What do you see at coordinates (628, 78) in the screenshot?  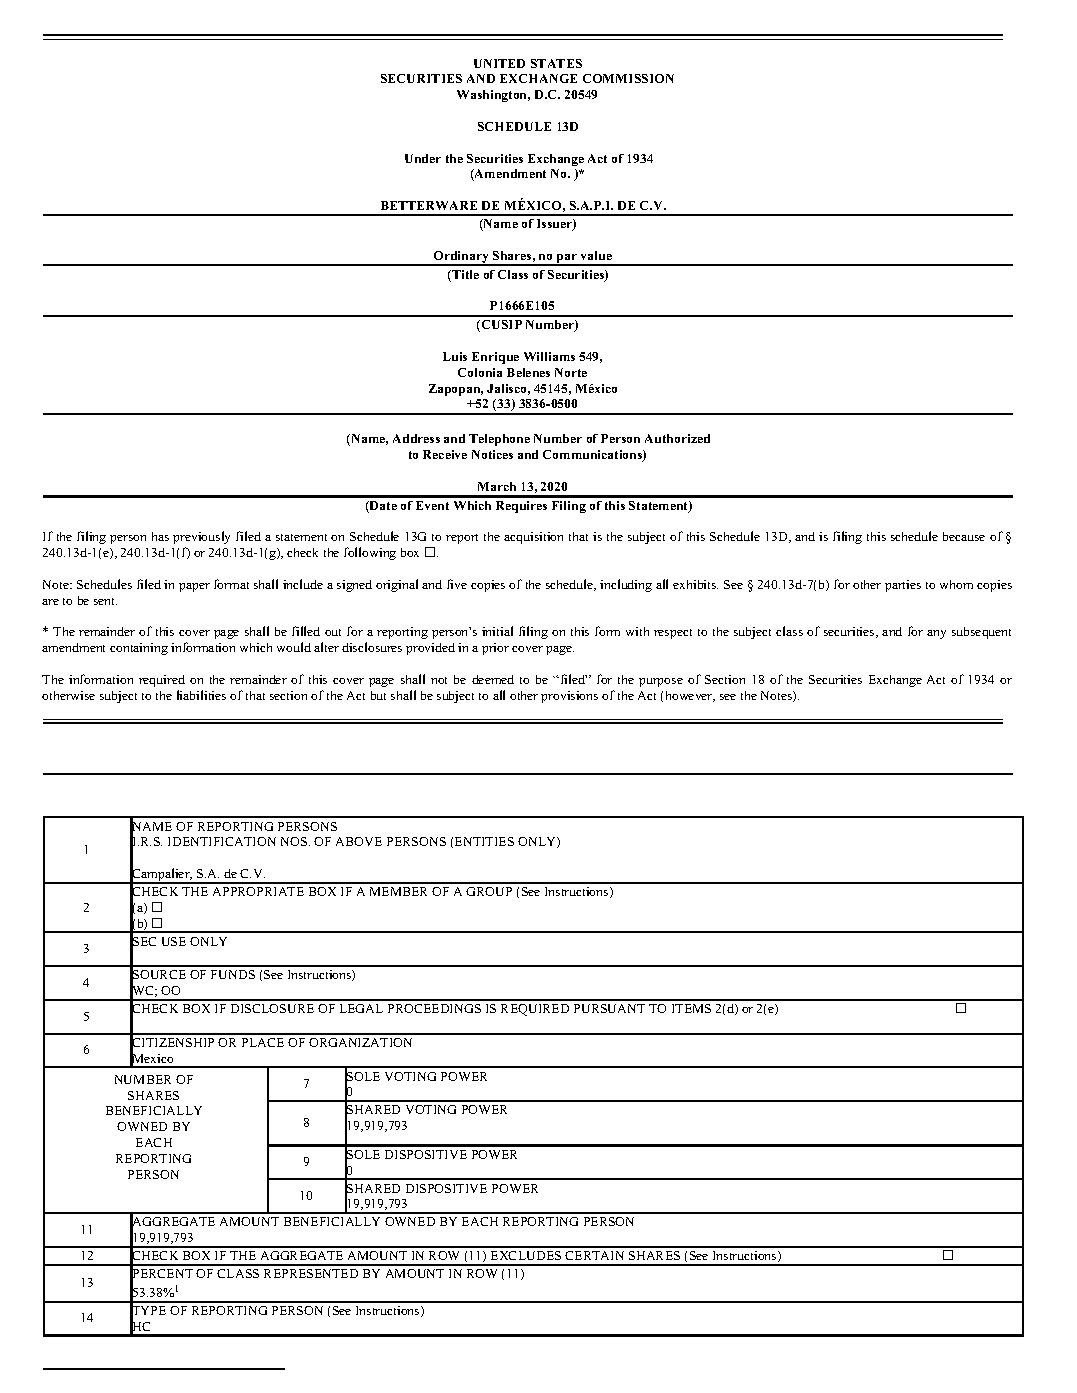 I see `COMMISSION` at bounding box center [628, 78].
